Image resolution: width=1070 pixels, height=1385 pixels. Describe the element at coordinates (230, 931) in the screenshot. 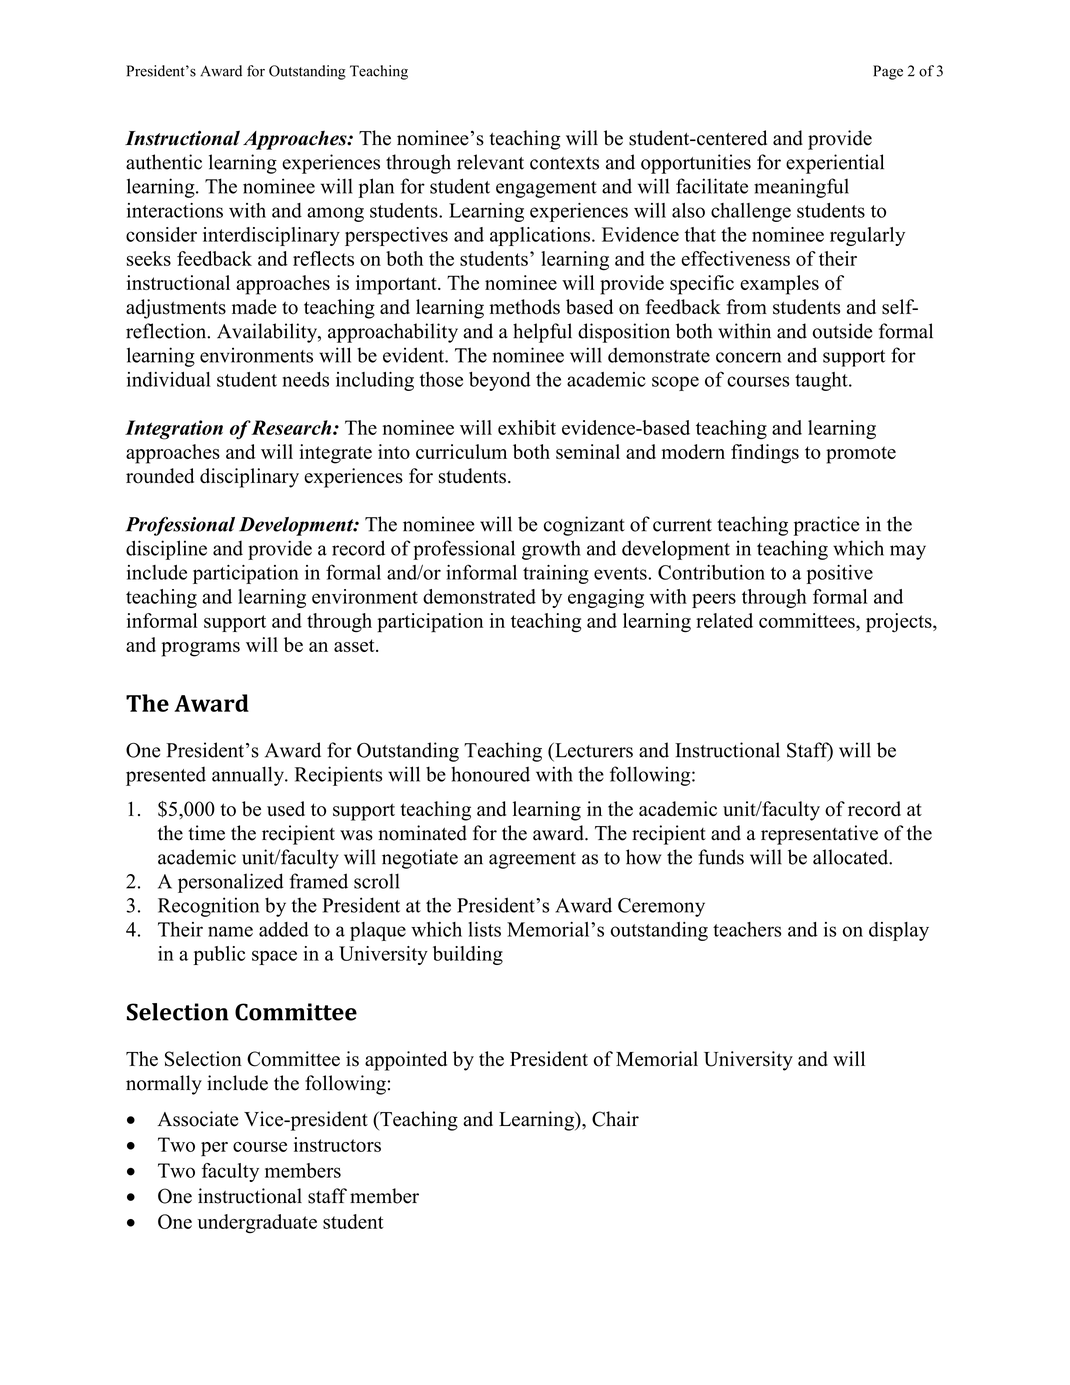

I see `name` at that location.
